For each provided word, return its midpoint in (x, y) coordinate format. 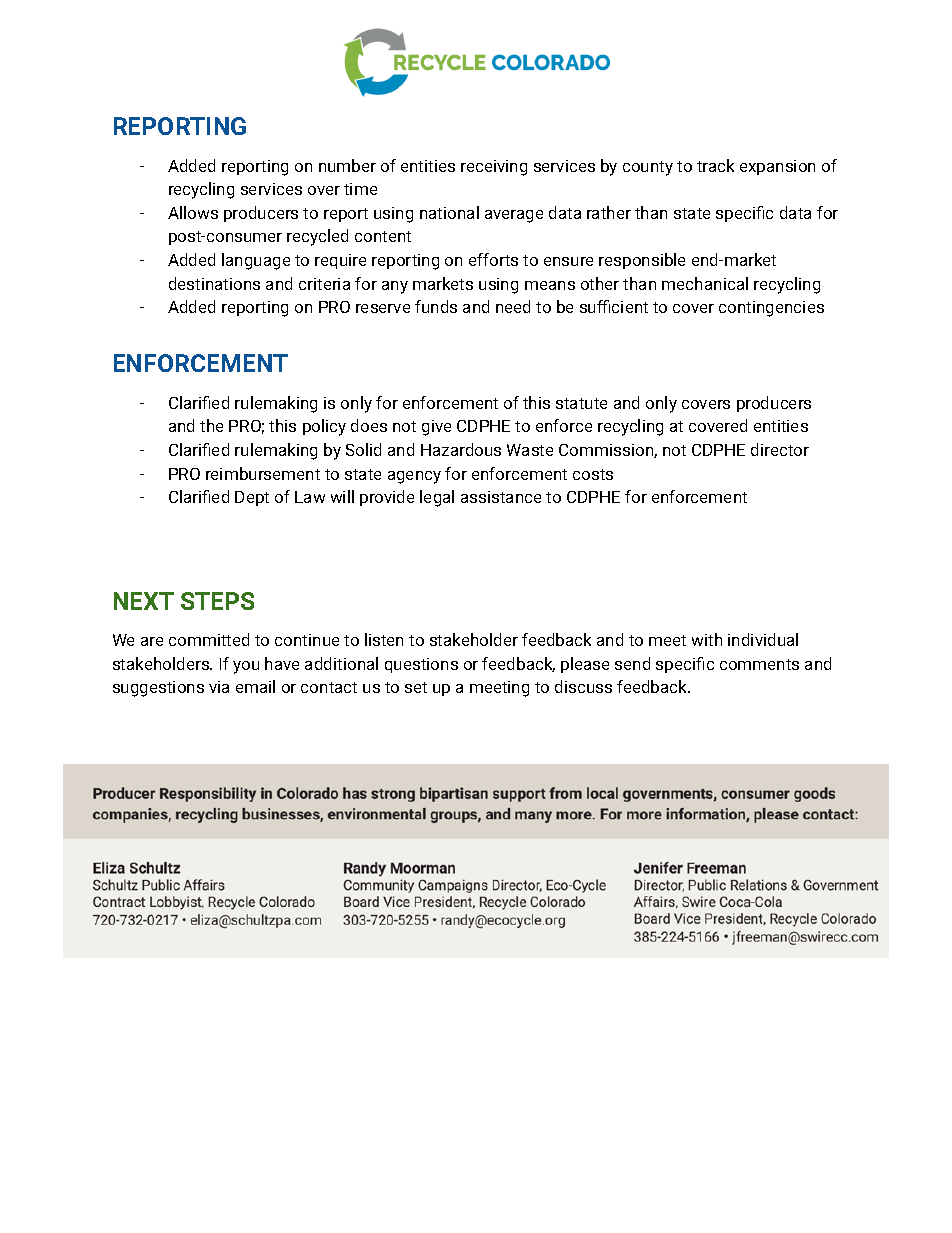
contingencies (771, 309)
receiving (494, 168)
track (715, 165)
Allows (193, 212)
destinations (214, 283)
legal (437, 498)
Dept (252, 498)
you (246, 667)
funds (436, 306)
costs (593, 474)
